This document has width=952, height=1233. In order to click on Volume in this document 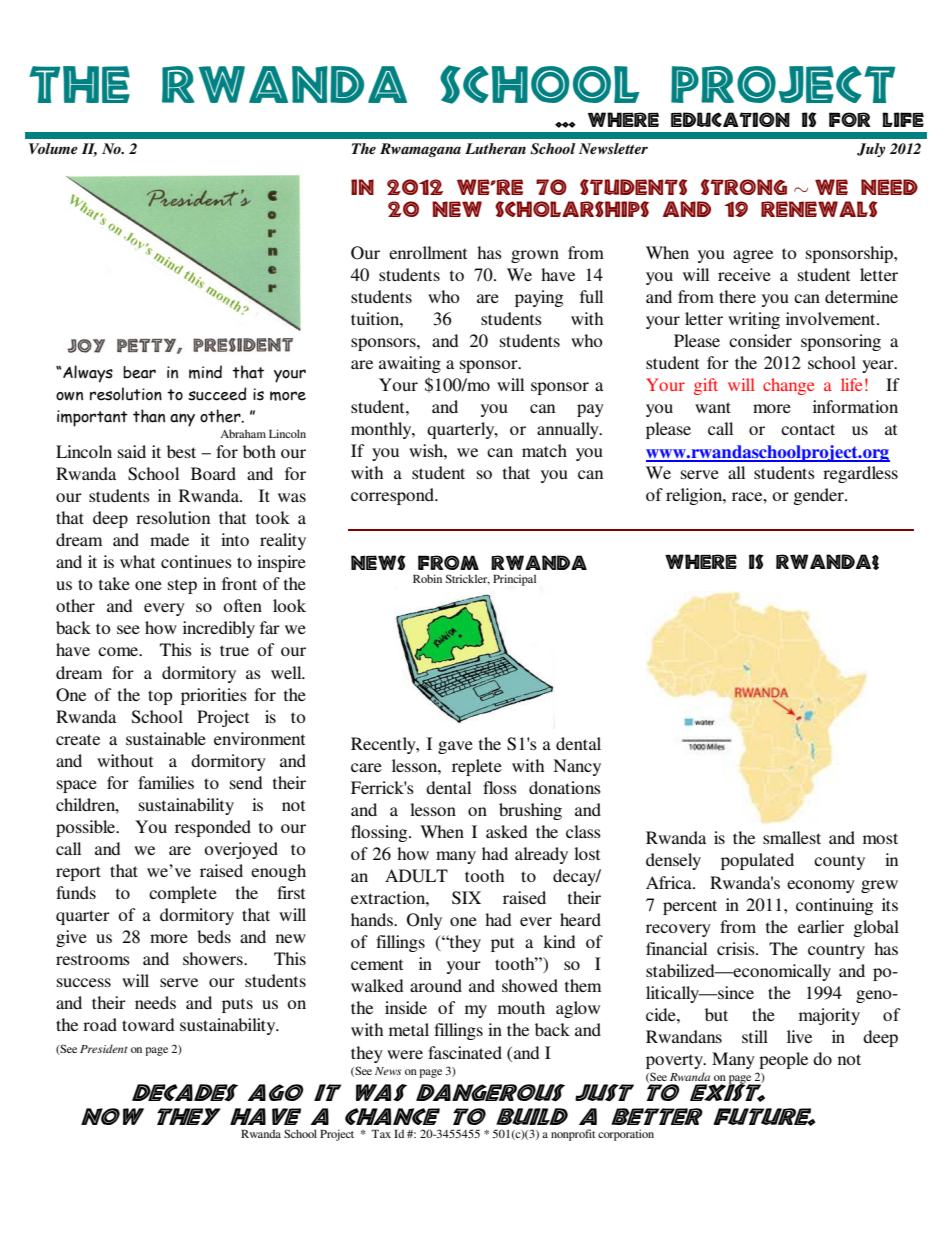, I will do `click(53, 148)`.
